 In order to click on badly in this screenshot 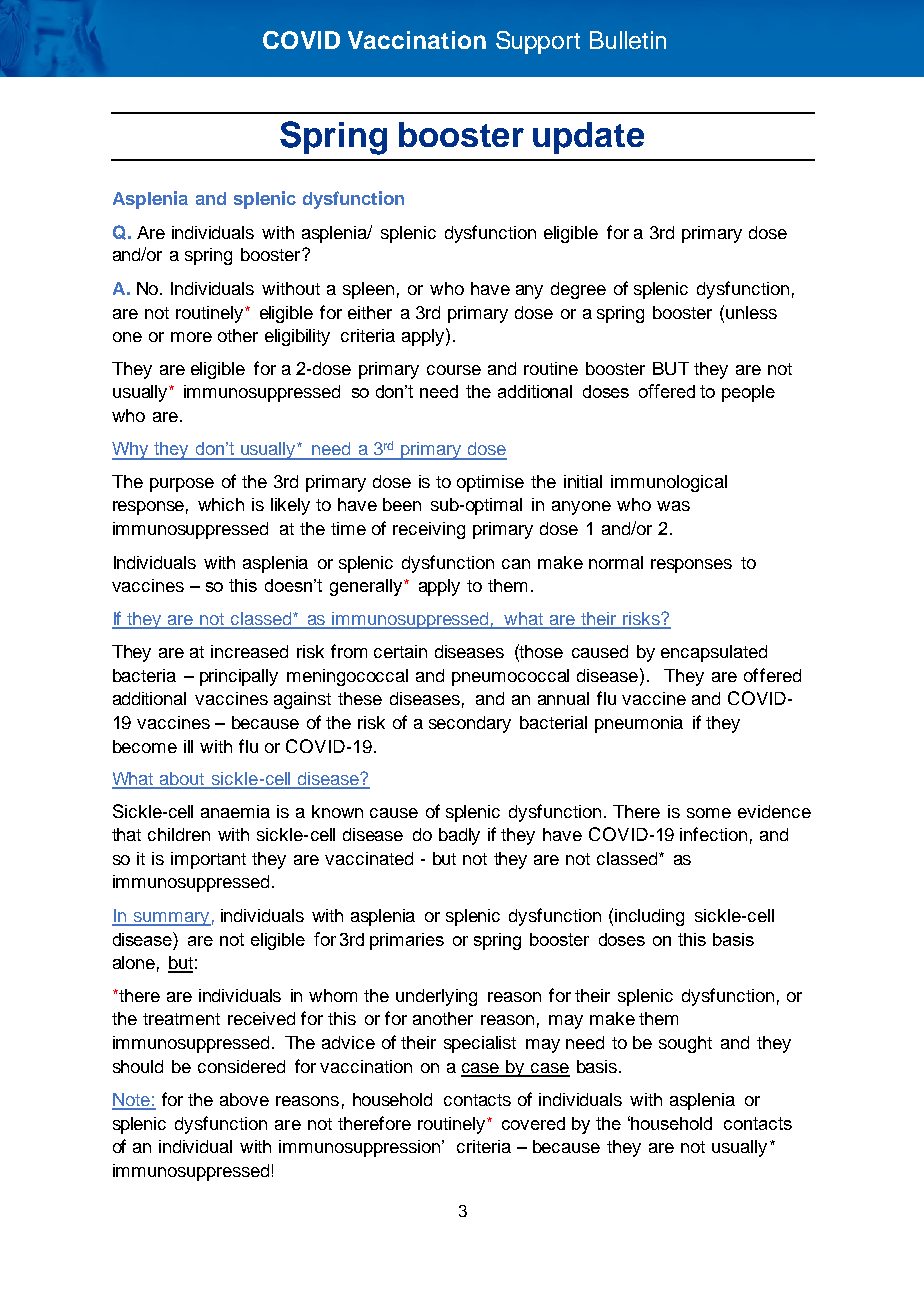, I will do `click(459, 836)`.
